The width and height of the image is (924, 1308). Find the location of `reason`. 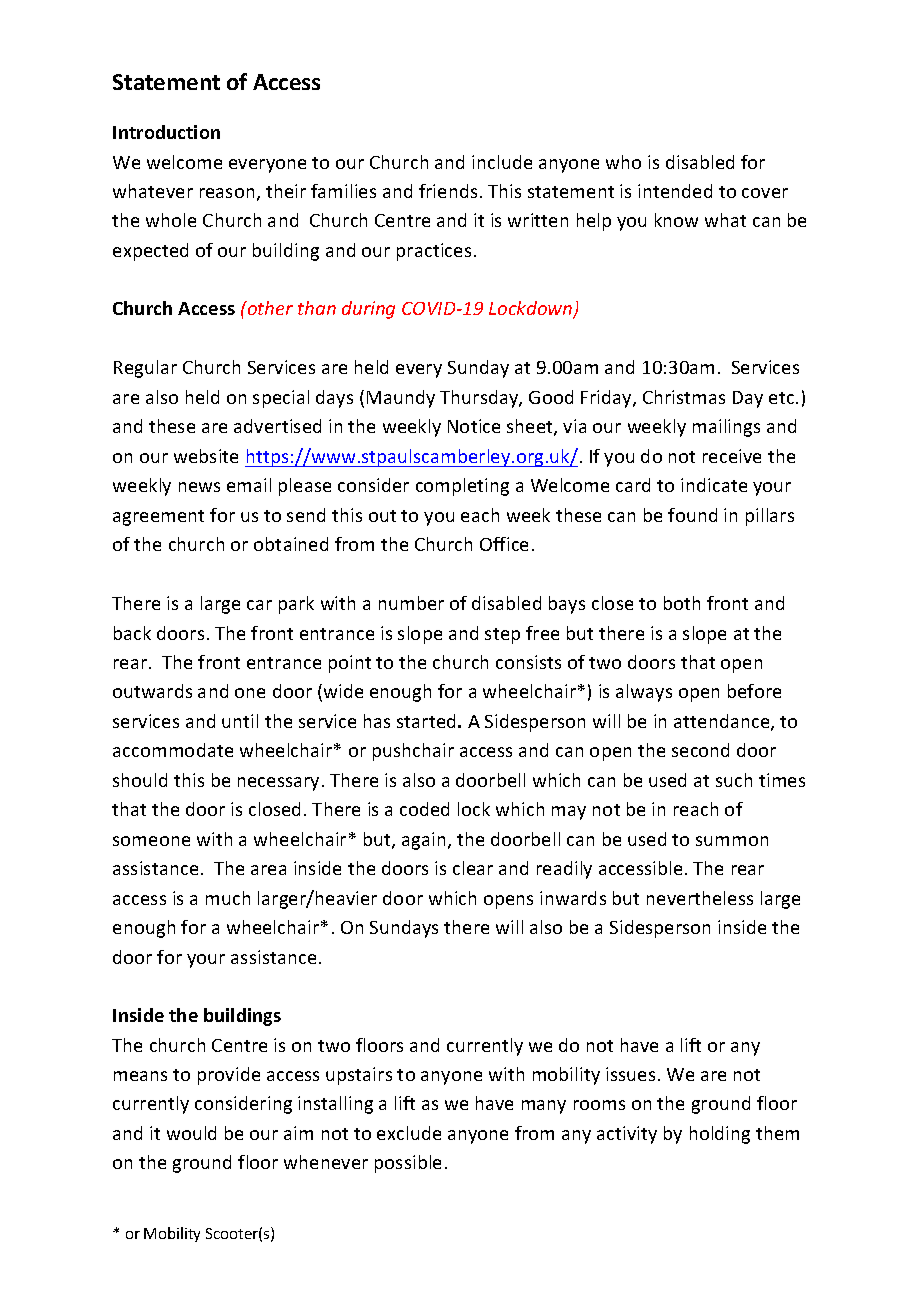

reason is located at coordinates (227, 193).
